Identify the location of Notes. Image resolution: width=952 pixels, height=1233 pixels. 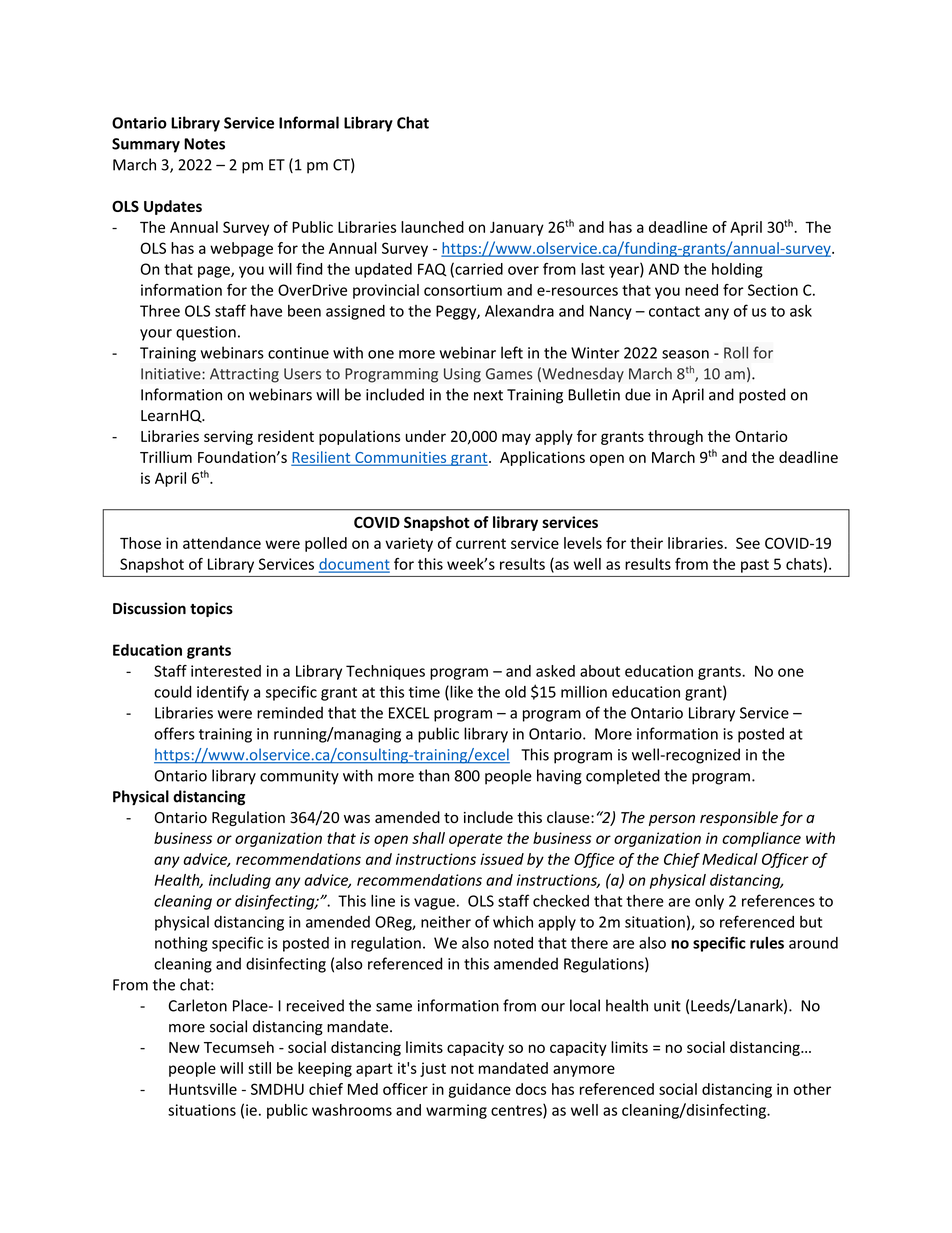
(204, 144).
